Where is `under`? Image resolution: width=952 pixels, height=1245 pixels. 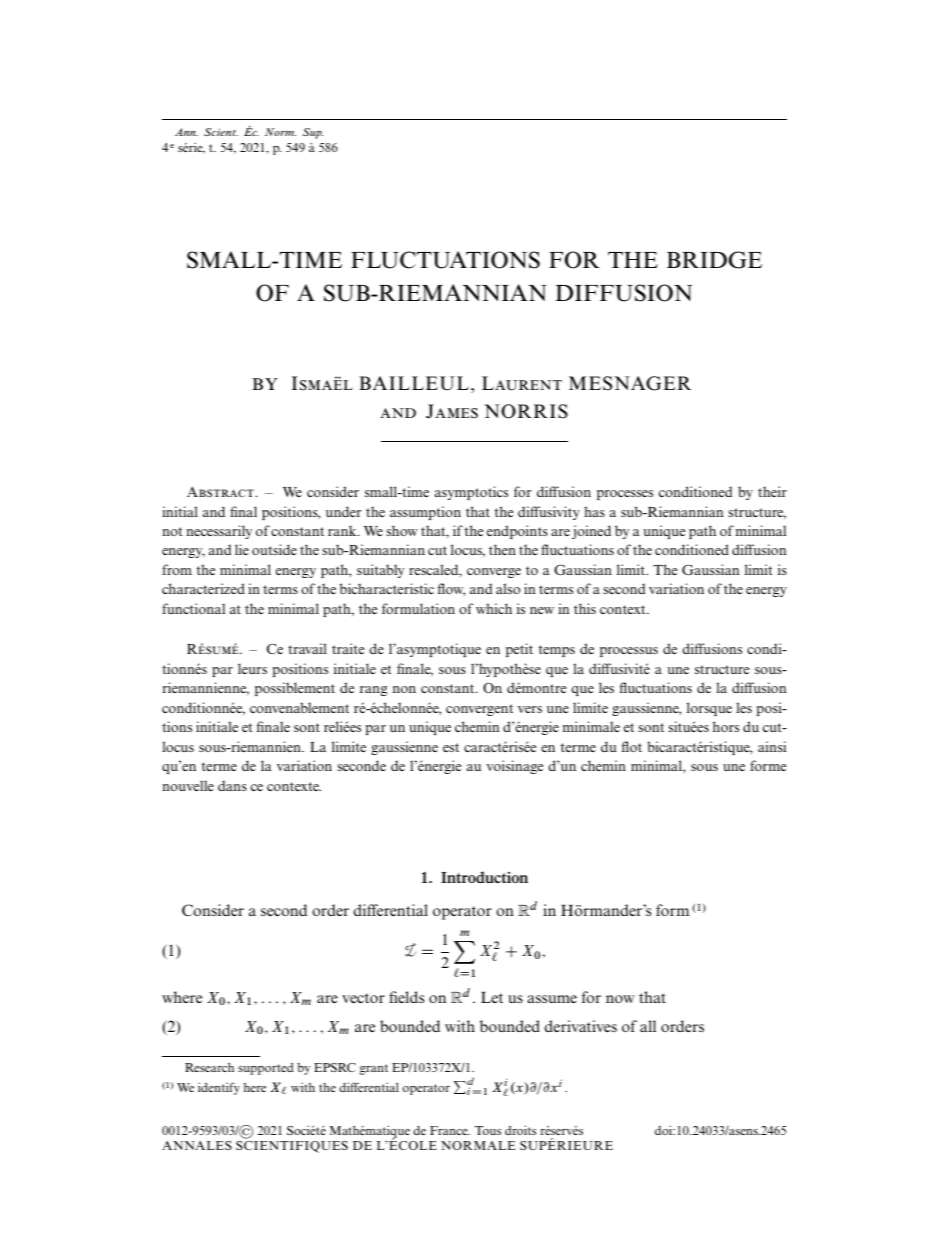
under is located at coordinates (344, 511).
